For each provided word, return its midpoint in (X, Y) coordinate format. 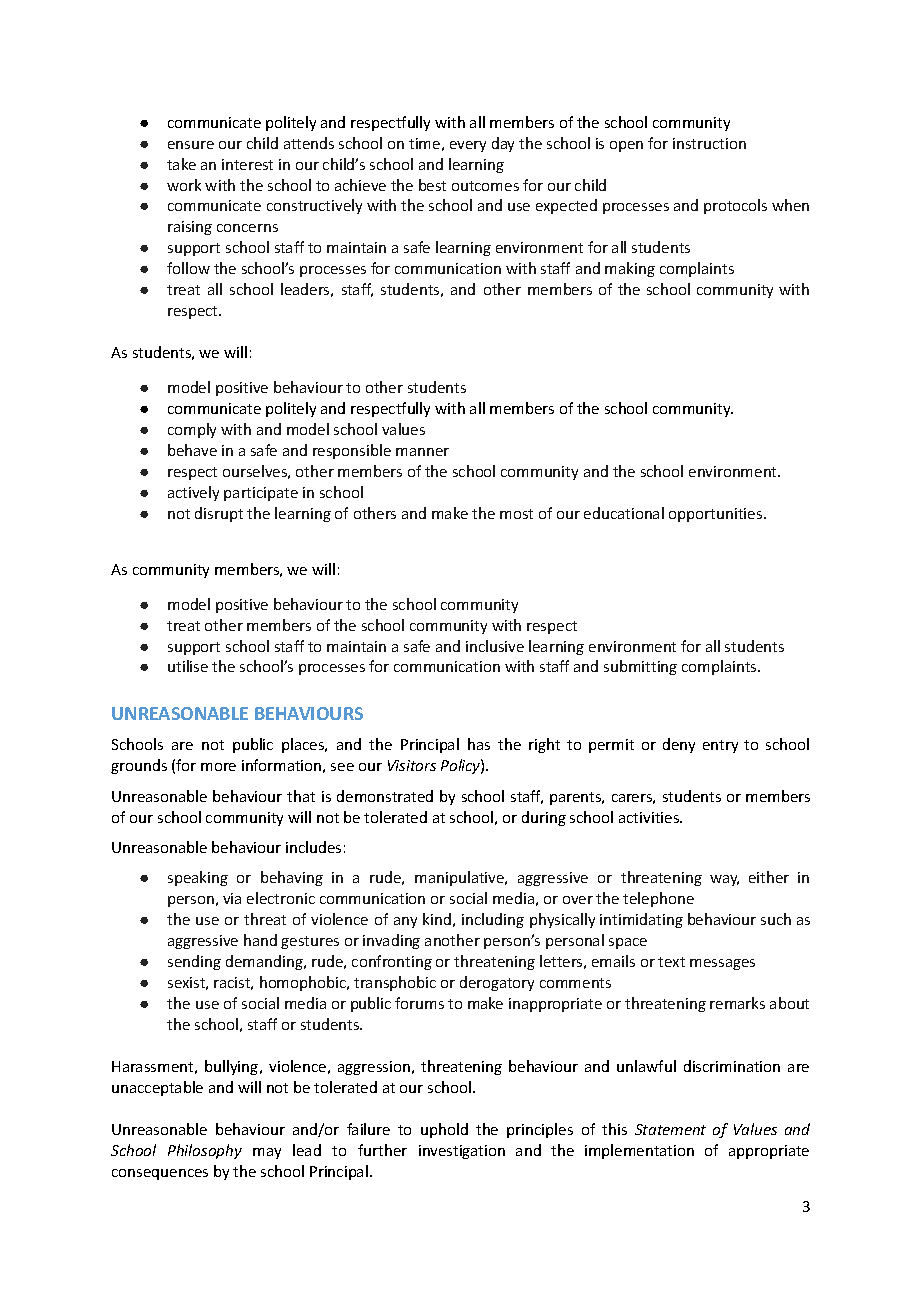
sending (194, 962)
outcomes (485, 186)
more (218, 767)
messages (722, 964)
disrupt (219, 514)
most (516, 514)
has (479, 744)
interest (247, 164)
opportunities (717, 515)
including (493, 920)
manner (422, 452)
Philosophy (205, 1151)
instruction (709, 143)
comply (192, 430)
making (630, 269)
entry (720, 746)
